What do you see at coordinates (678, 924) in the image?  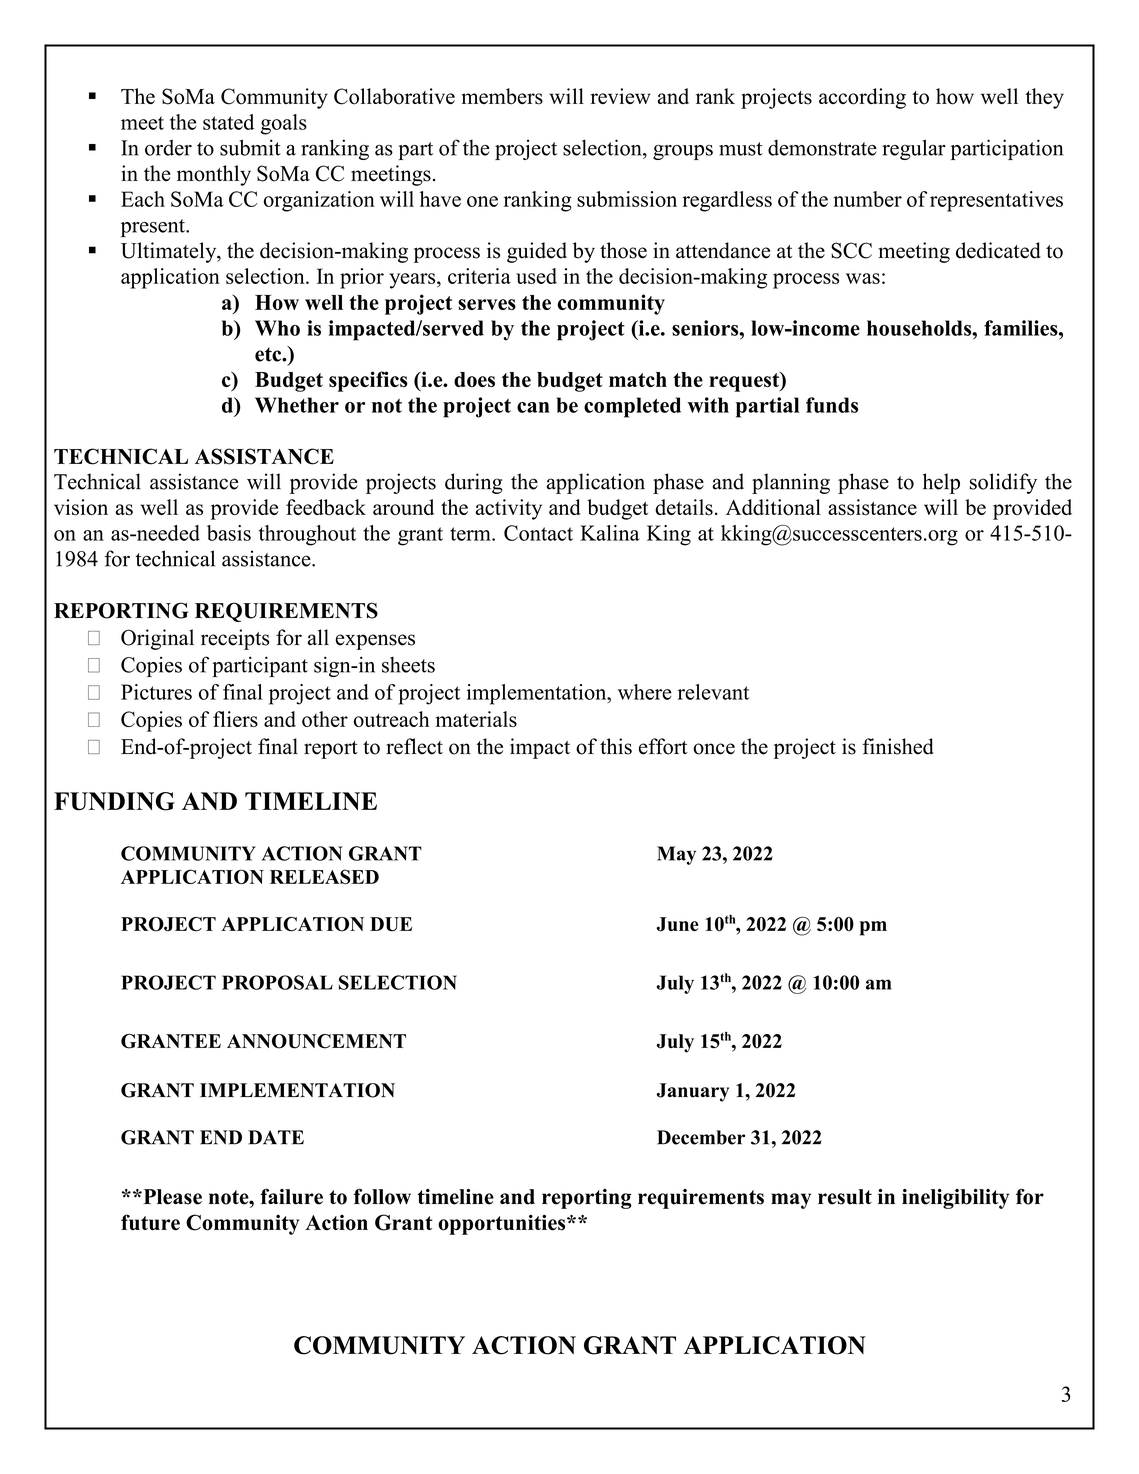 I see `June` at bounding box center [678, 924].
